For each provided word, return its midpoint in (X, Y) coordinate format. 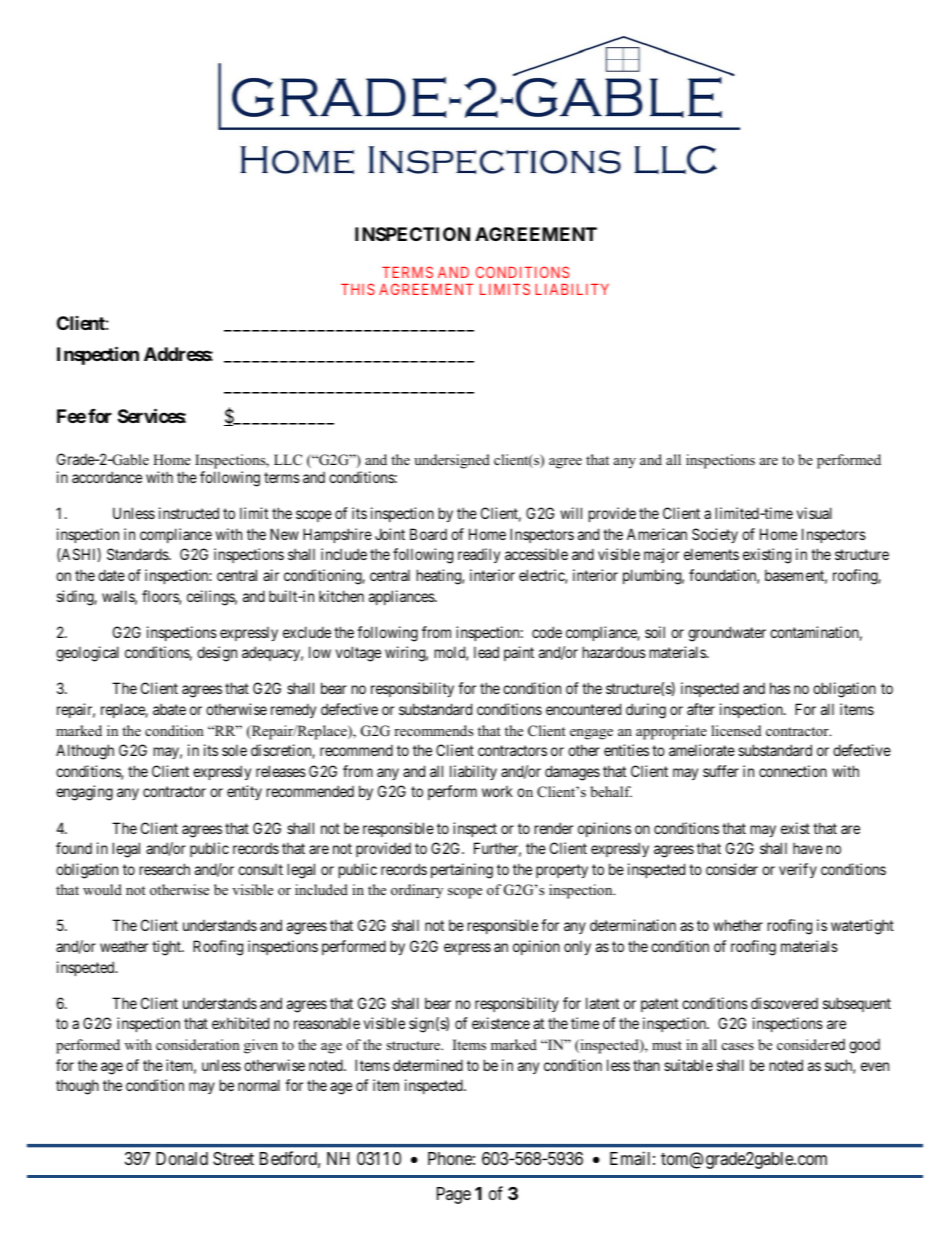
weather (124, 946)
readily (479, 555)
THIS (358, 289)
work (497, 791)
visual (814, 513)
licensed (736, 730)
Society (715, 535)
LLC (288, 460)
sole (234, 750)
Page (454, 1195)
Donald (182, 1158)
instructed (189, 513)
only (577, 947)
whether (738, 925)
